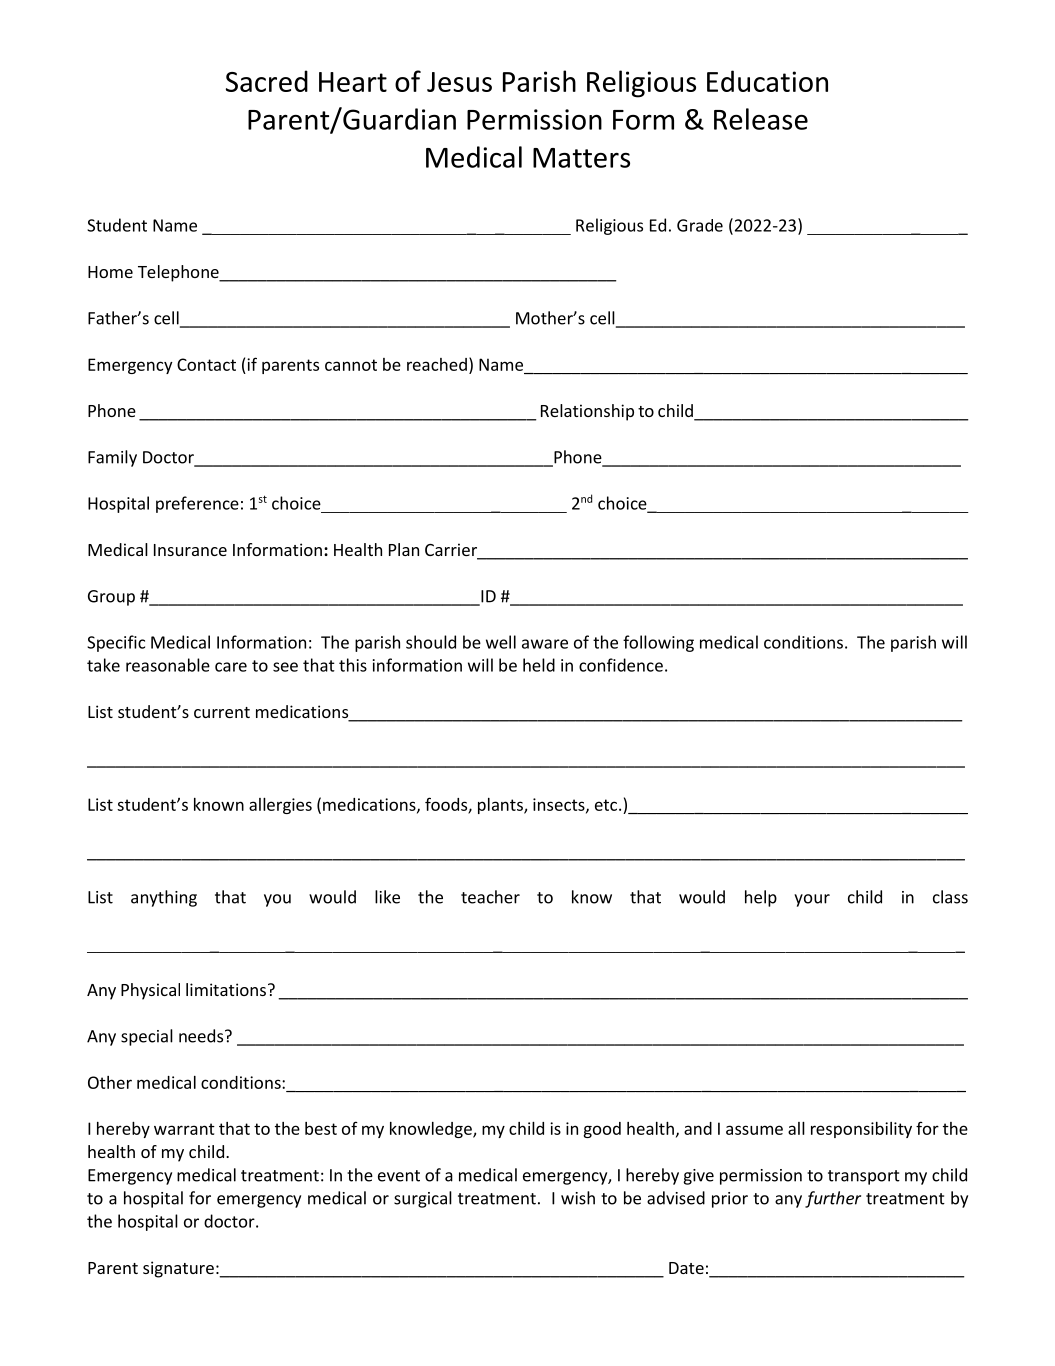 This screenshot has height=1366, width=1055. What do you see at coordinates (578, 1198) in the screenshot?
I see `wish` at bounding box center [578, 1198].
